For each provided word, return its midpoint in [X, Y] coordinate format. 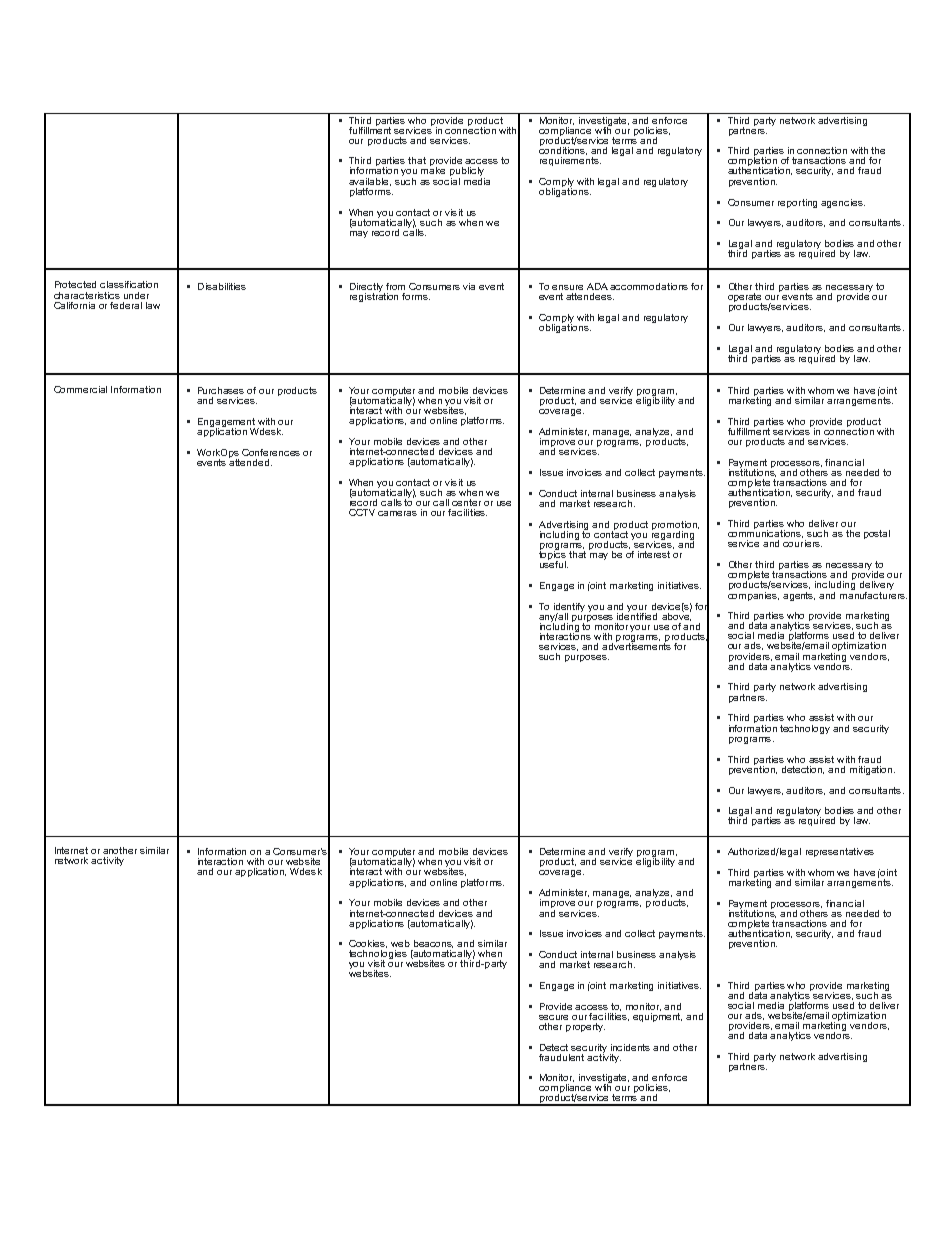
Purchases [221, 390]
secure [553, 1017]
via [469, 286]
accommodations [649, 286]
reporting [797, 203]
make [433, 169]
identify [569, 608]
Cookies [368, 944]
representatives [840, 852]
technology [805, 729]
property [585, 1027]
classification [129, 284]
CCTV [362, 512]
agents [799, 596]
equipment [657, 1016]
